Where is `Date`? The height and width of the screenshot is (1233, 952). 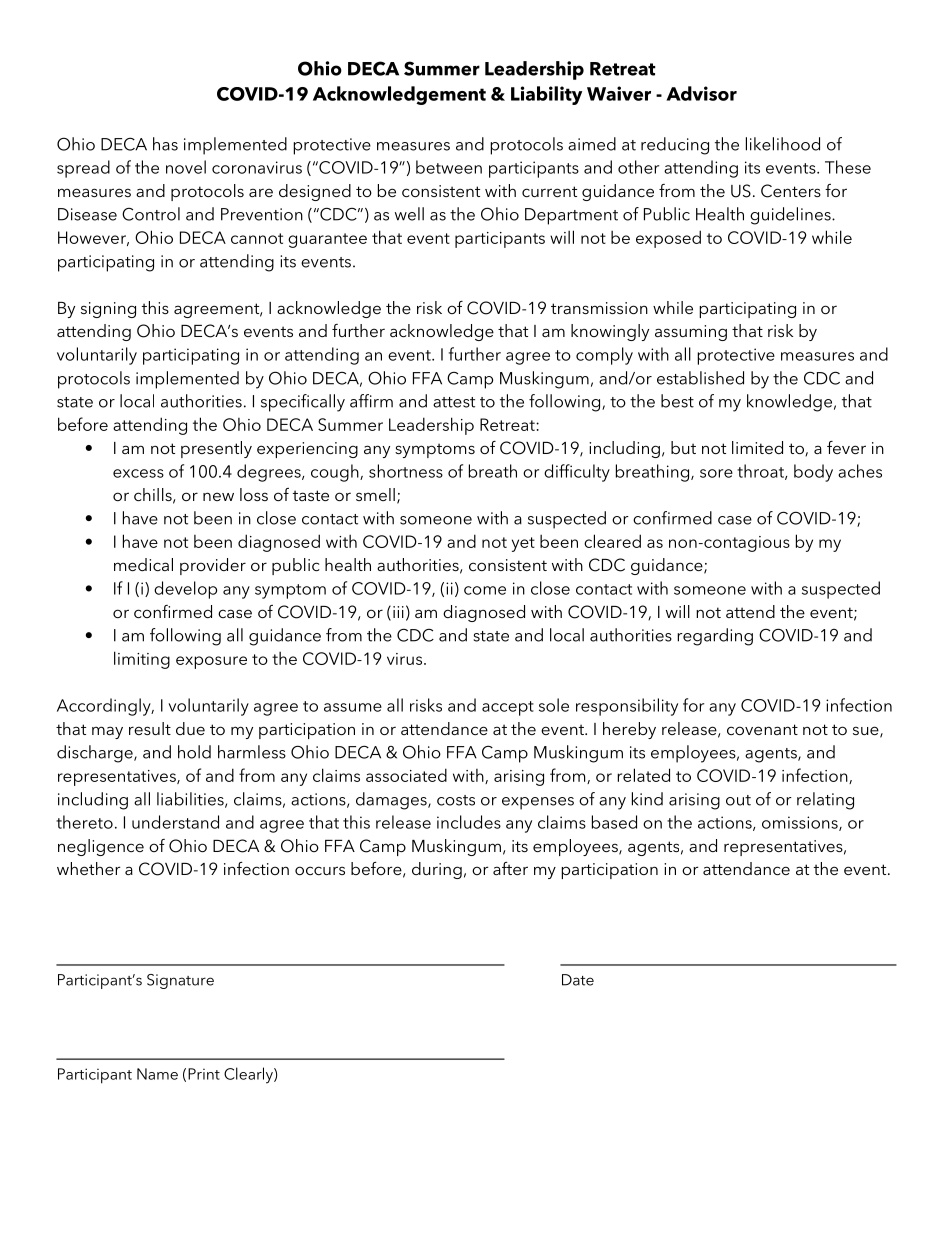 Date is located at coordinates (578, 980).
